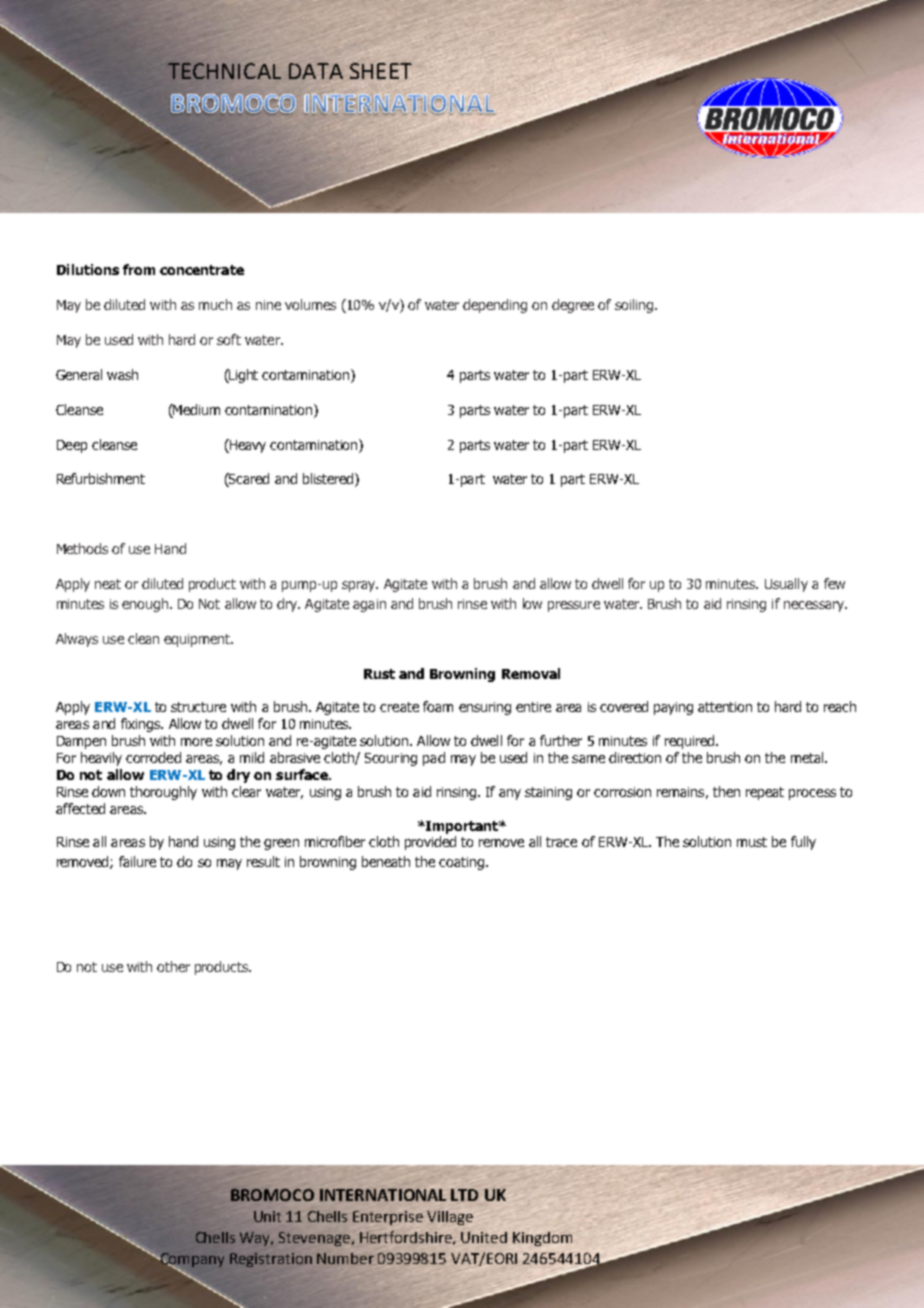 The width and height of the page is (924, 1308). I want to click on coating, so click(463, 863).
